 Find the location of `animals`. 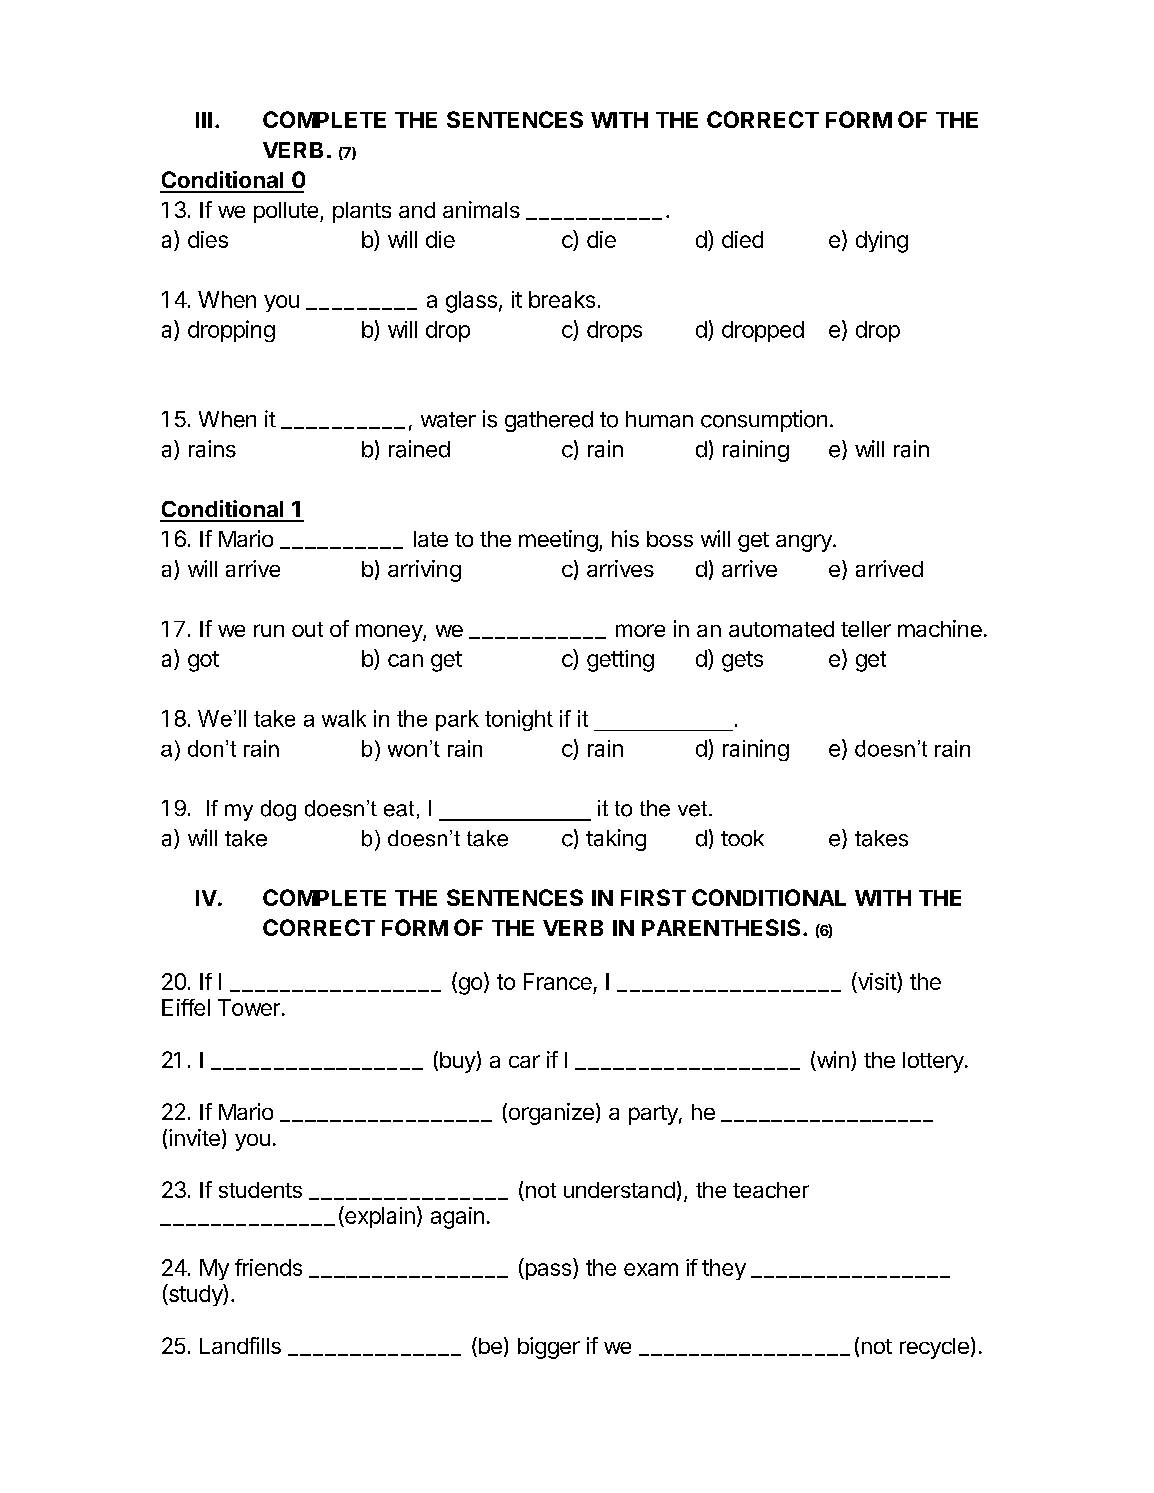

animals is located at coordinates (481, 209).
